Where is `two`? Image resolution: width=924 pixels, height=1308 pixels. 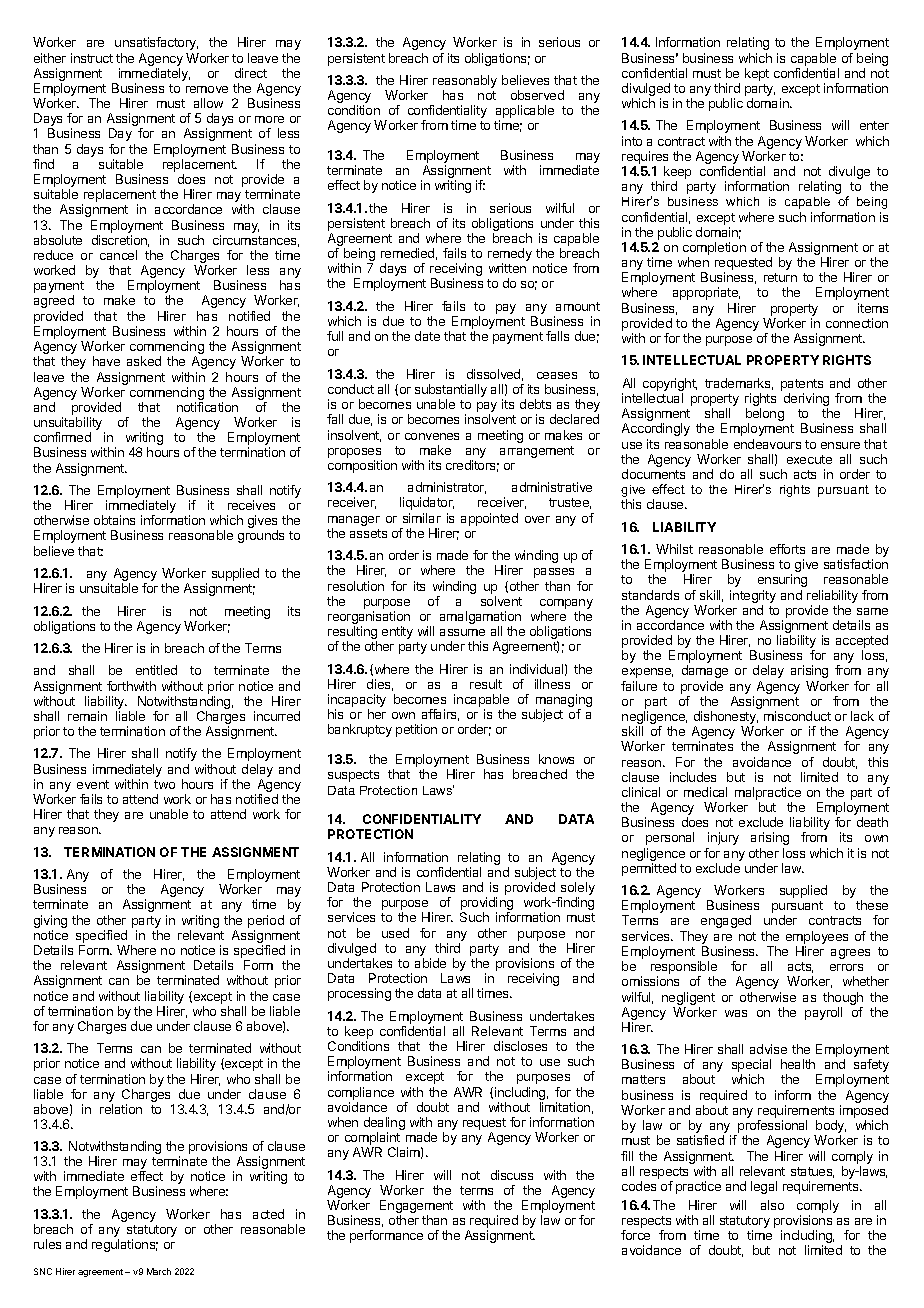 two is located at coordinates (164, 784).
